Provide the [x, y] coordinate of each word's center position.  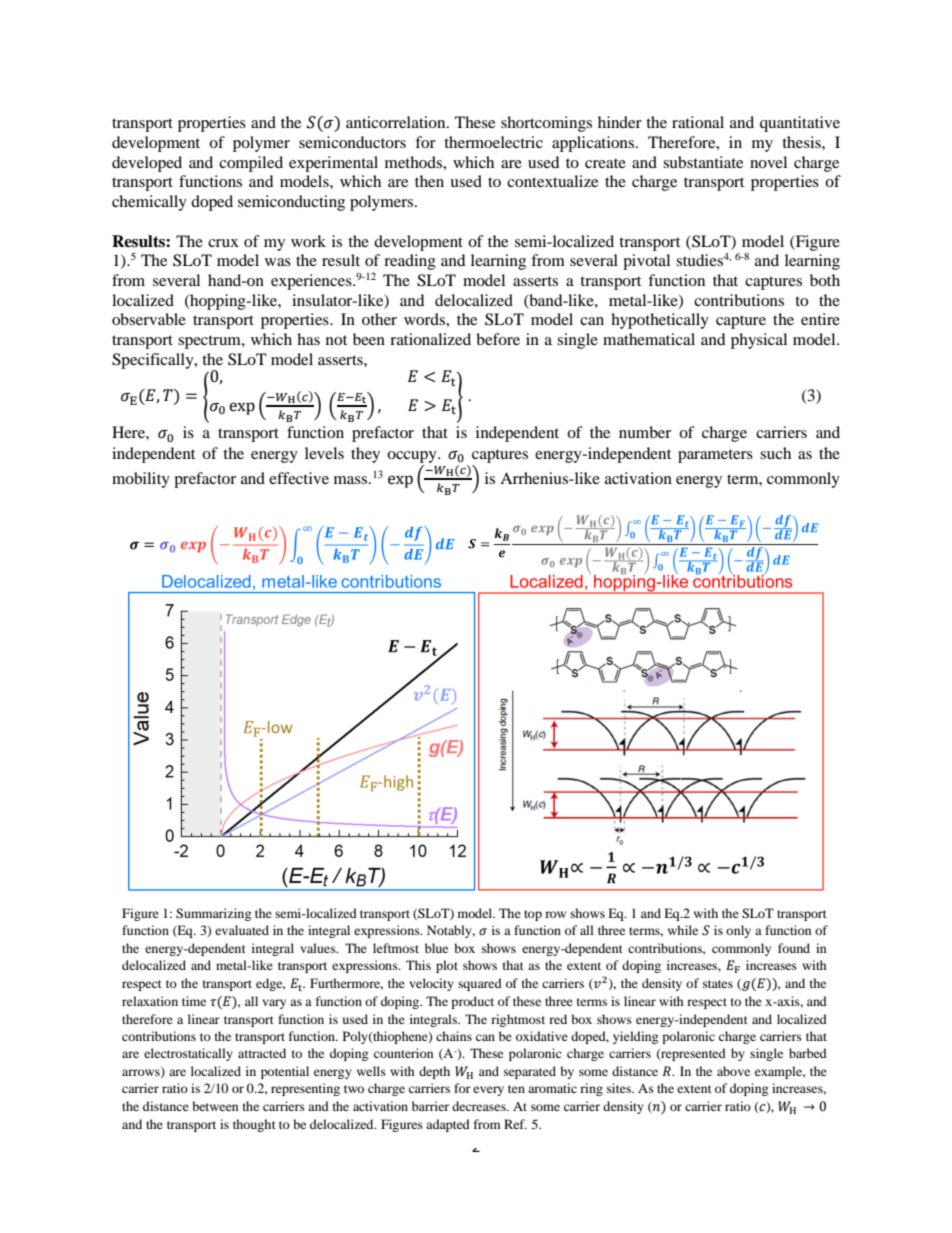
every [488, 1091]
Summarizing [213, 914]
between [215, 1106]
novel [768, 162]
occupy [413, 457]
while [683, 930]
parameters [715, 456]
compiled [251, 164]
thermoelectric [493, 142]
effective [299, 478]
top [533, 915]
